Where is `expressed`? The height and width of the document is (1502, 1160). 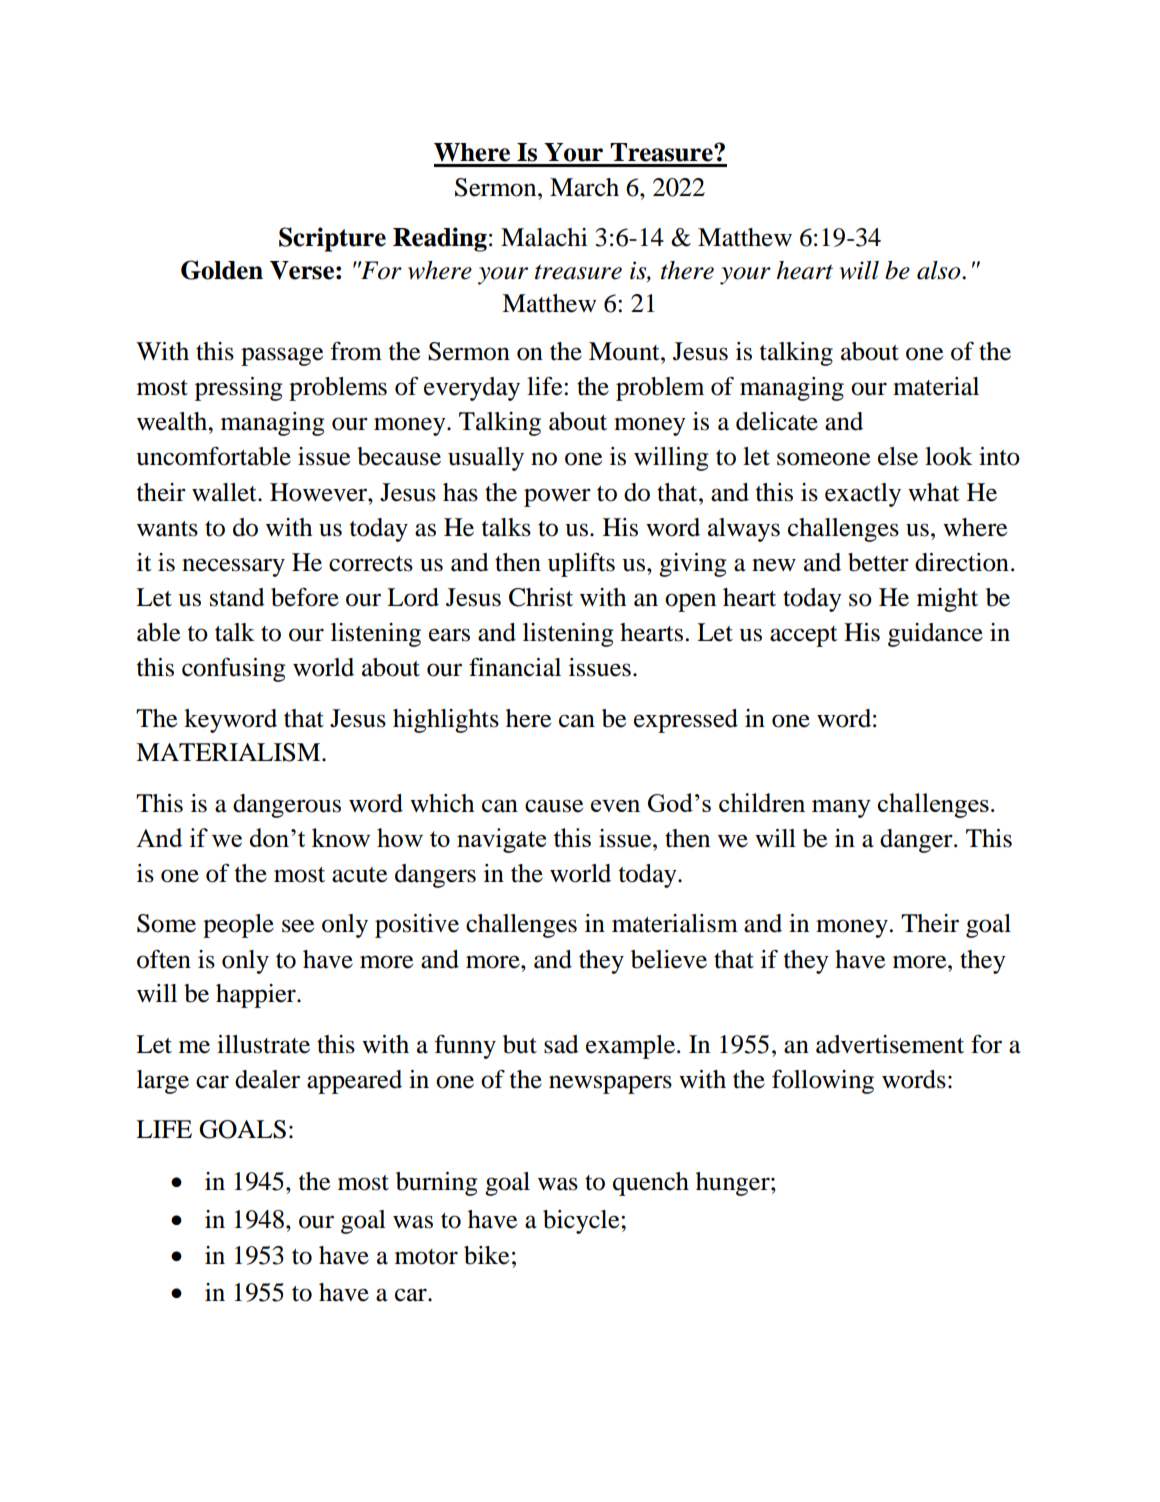
expressed is located at coordinates (686, 721).
